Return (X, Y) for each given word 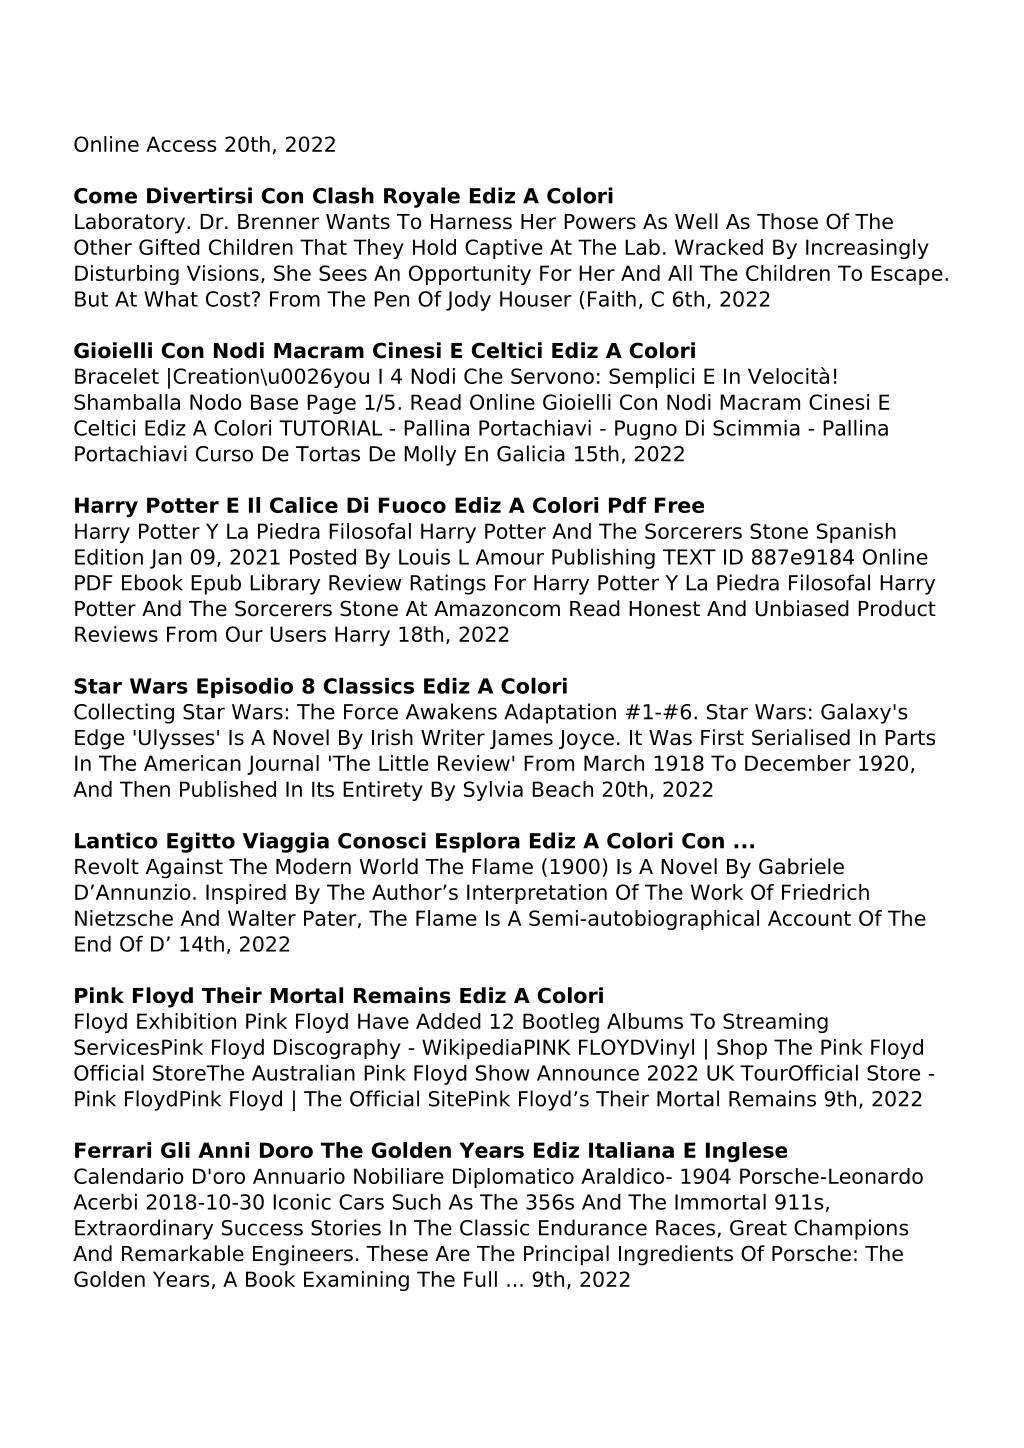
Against (184, 868)
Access (181, 144)
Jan (166, 559)
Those (787, 221)
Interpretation (537, 894)
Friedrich (825, 892)
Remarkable (183, 1253)
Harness (471, 222)
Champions (851, 1229)
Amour (510, 557)
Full (480, 1279)
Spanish (856, 533)
